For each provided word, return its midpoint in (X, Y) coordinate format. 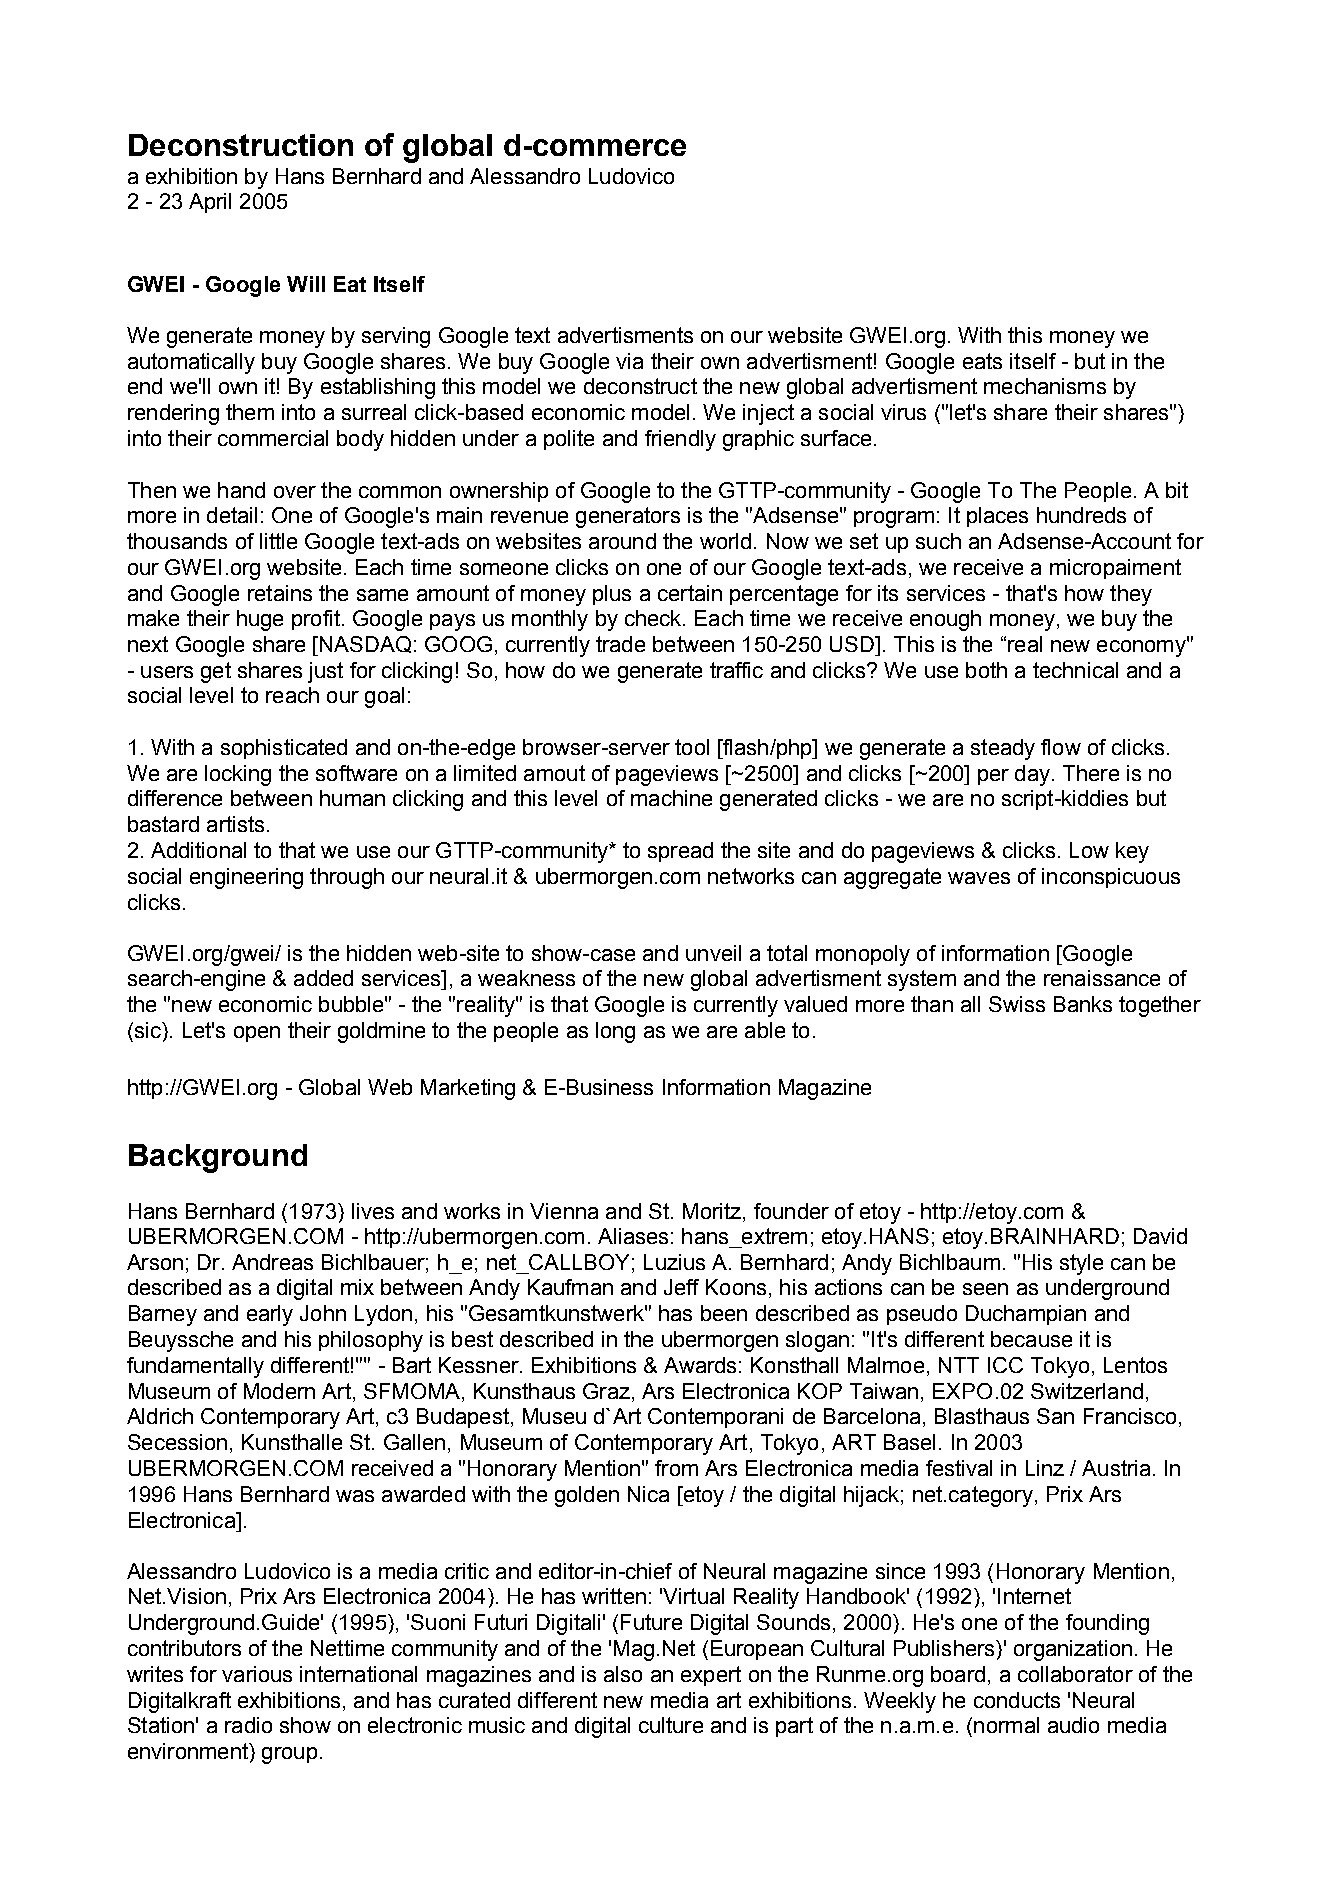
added (323, 978)
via (629, 361)
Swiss (1017, 1004)
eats (982, 361)
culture (671, 1725)
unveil (713, 953)
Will (306, 284)
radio (248, 1725)
